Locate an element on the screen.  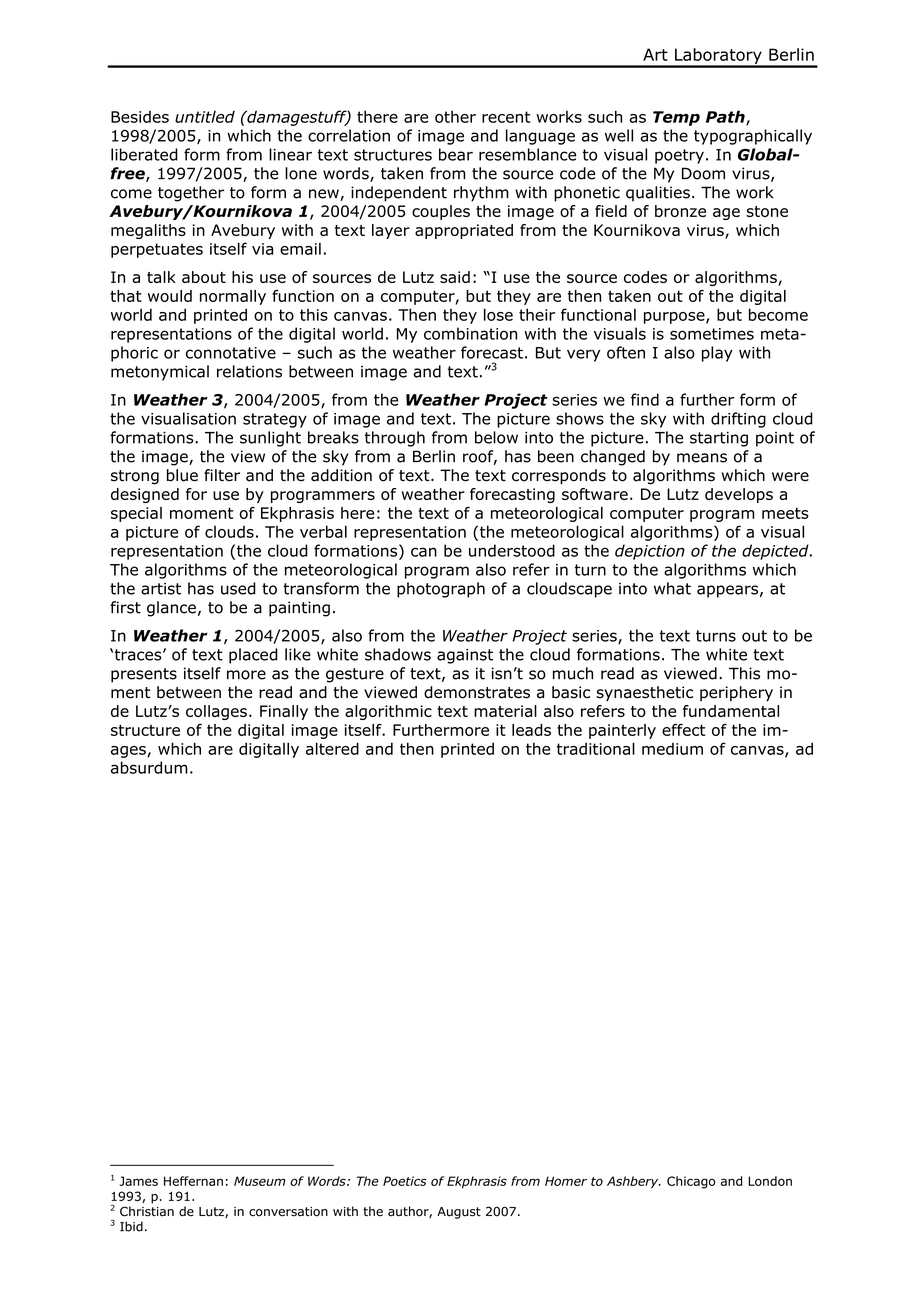
below is located at coordinates (496, 437).
